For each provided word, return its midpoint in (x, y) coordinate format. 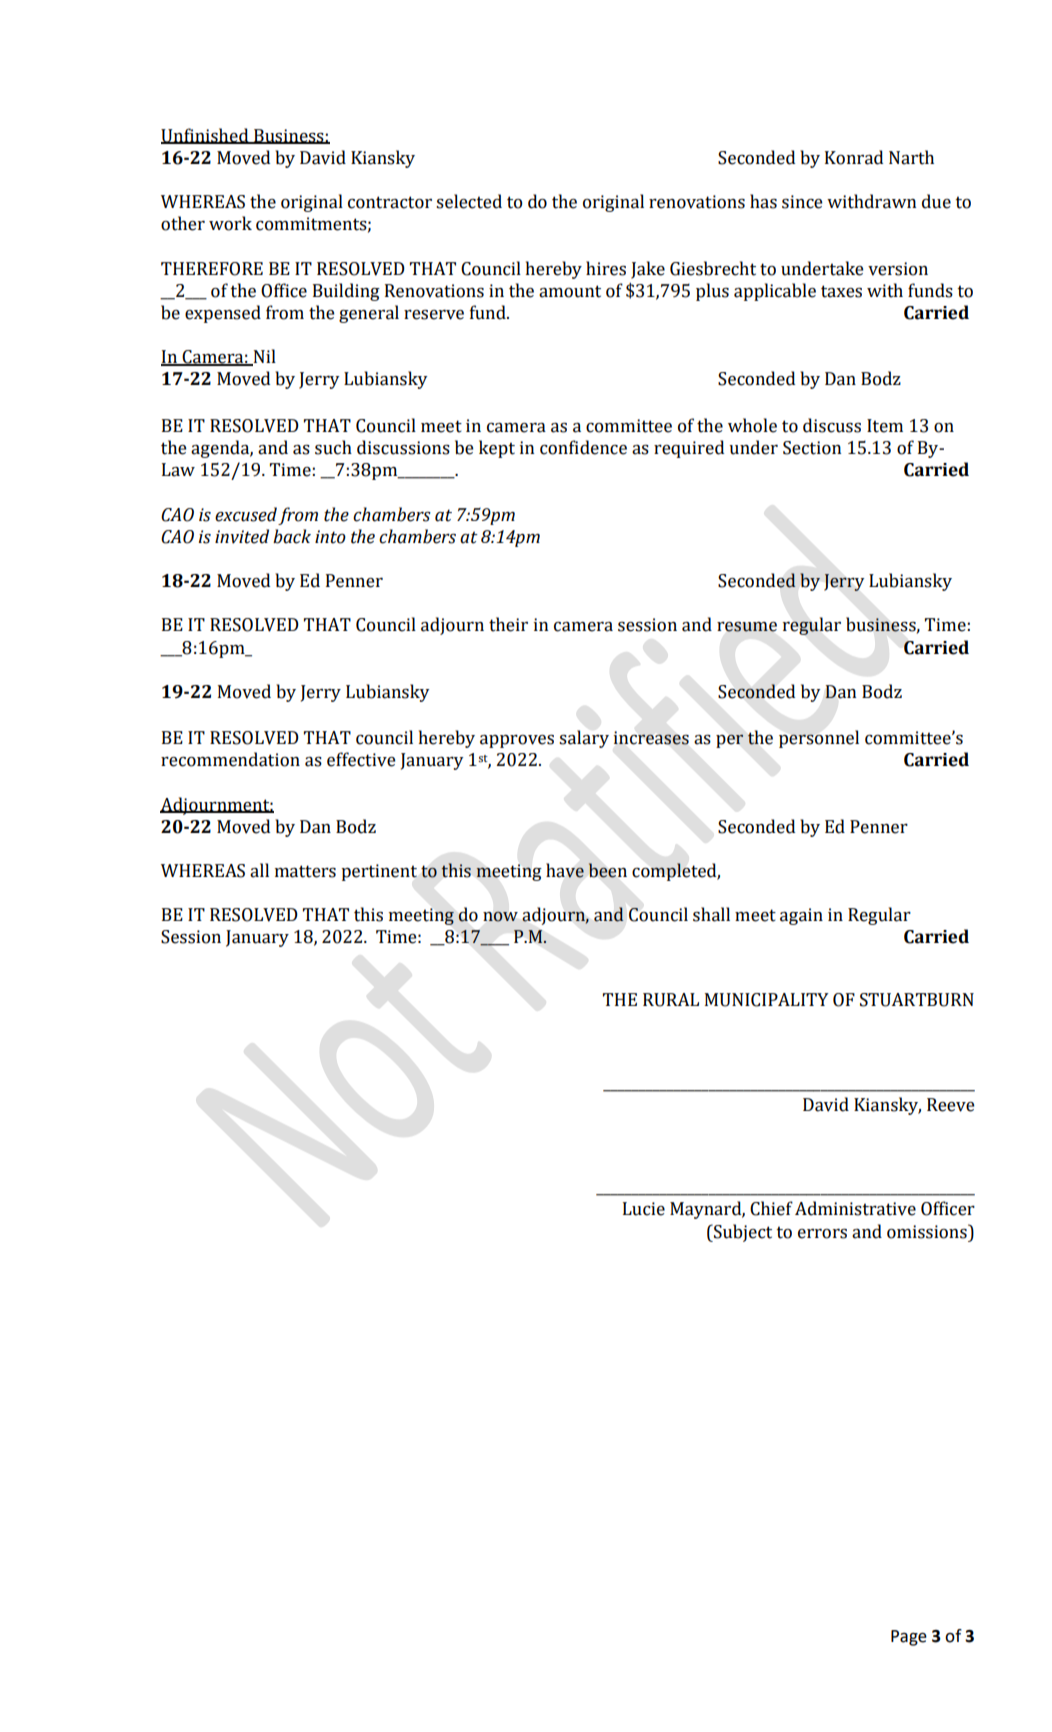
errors (822, 1233)
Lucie (644, 1209)
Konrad (854, 157)
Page (909, 1638)
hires (606, 268)
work (230, 223)
